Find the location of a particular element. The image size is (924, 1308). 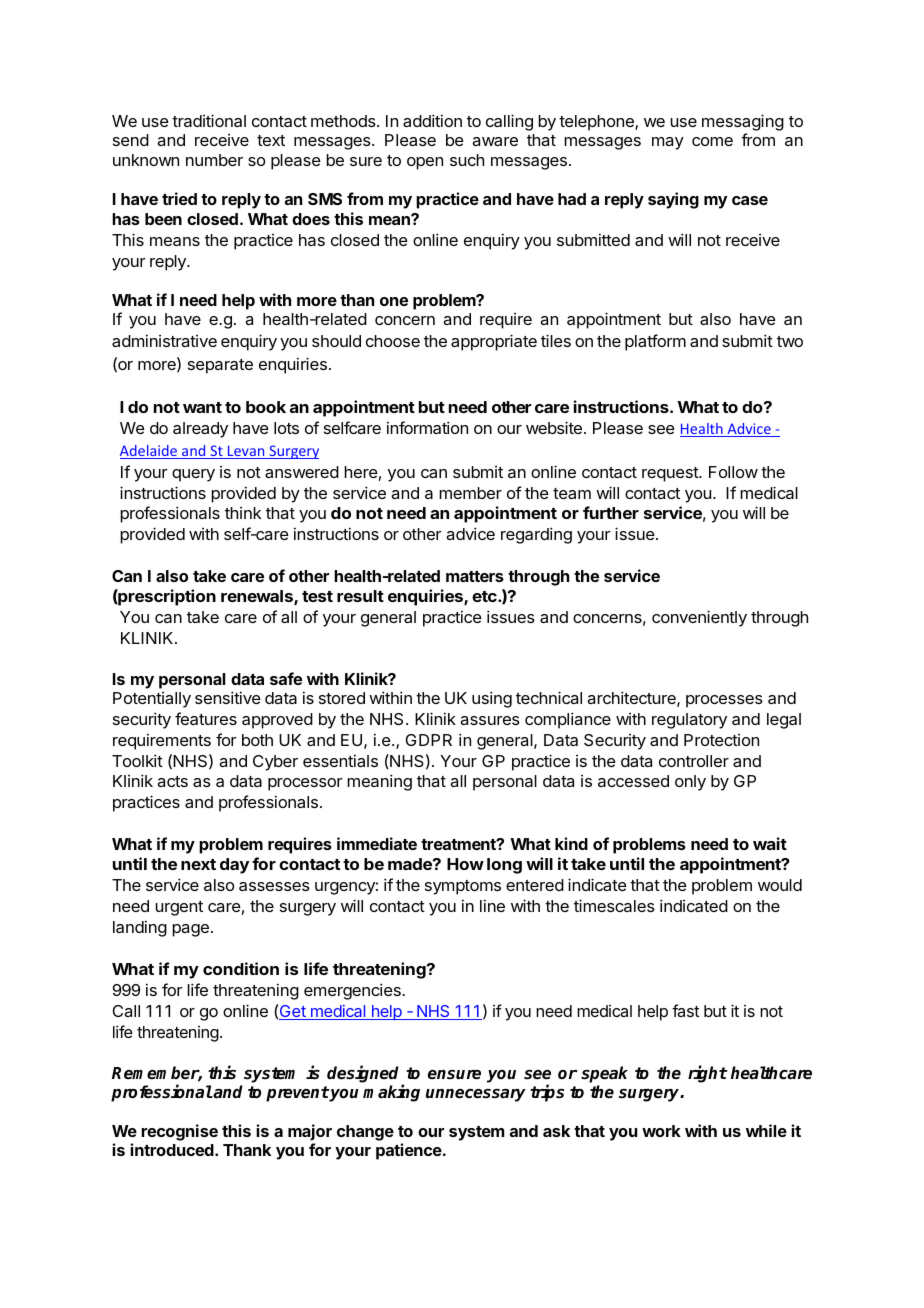

want is located at coordinates (202, 407).
